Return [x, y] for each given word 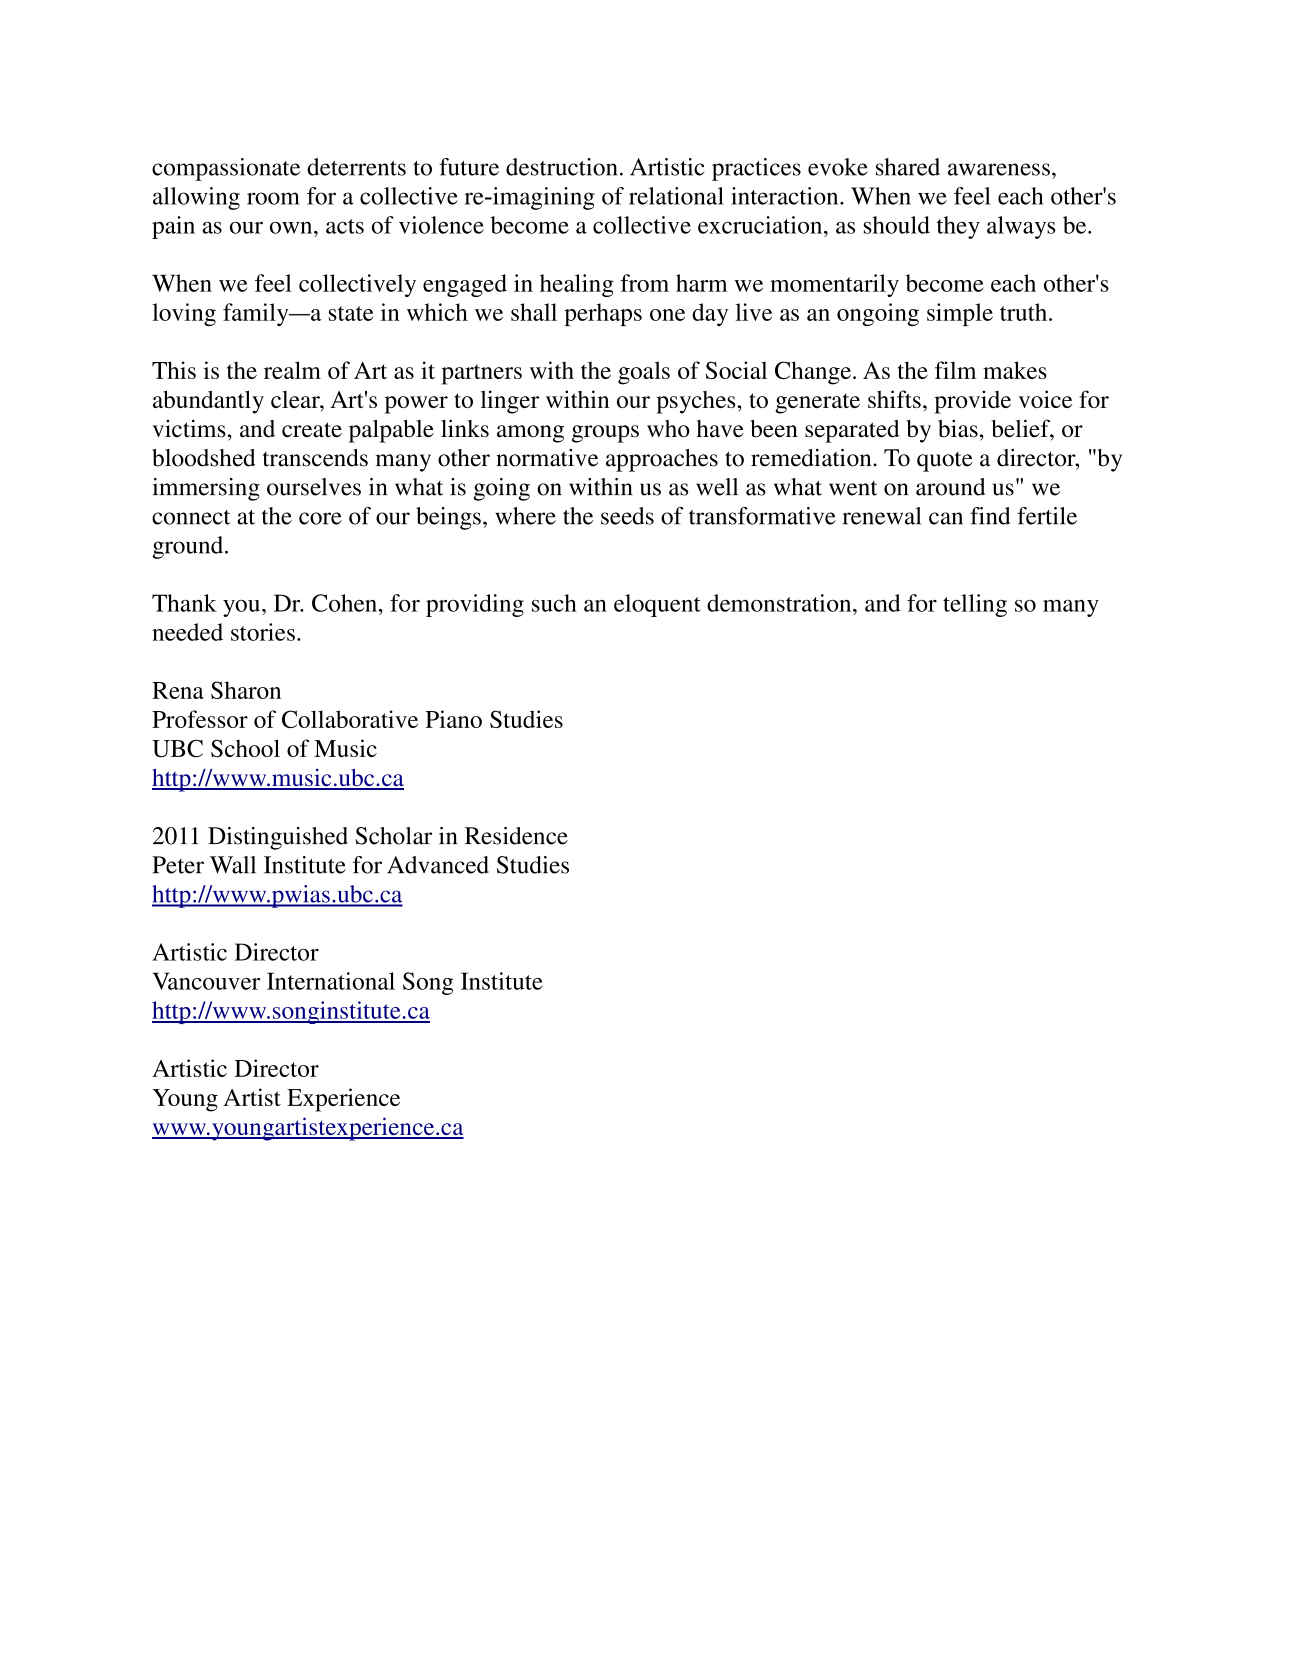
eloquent [657, 605]
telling [975, 605]
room [273, 198]
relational [676, 196]
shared [908, 167]
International [331, 981]
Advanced [438, 865]
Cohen [344, 603]
